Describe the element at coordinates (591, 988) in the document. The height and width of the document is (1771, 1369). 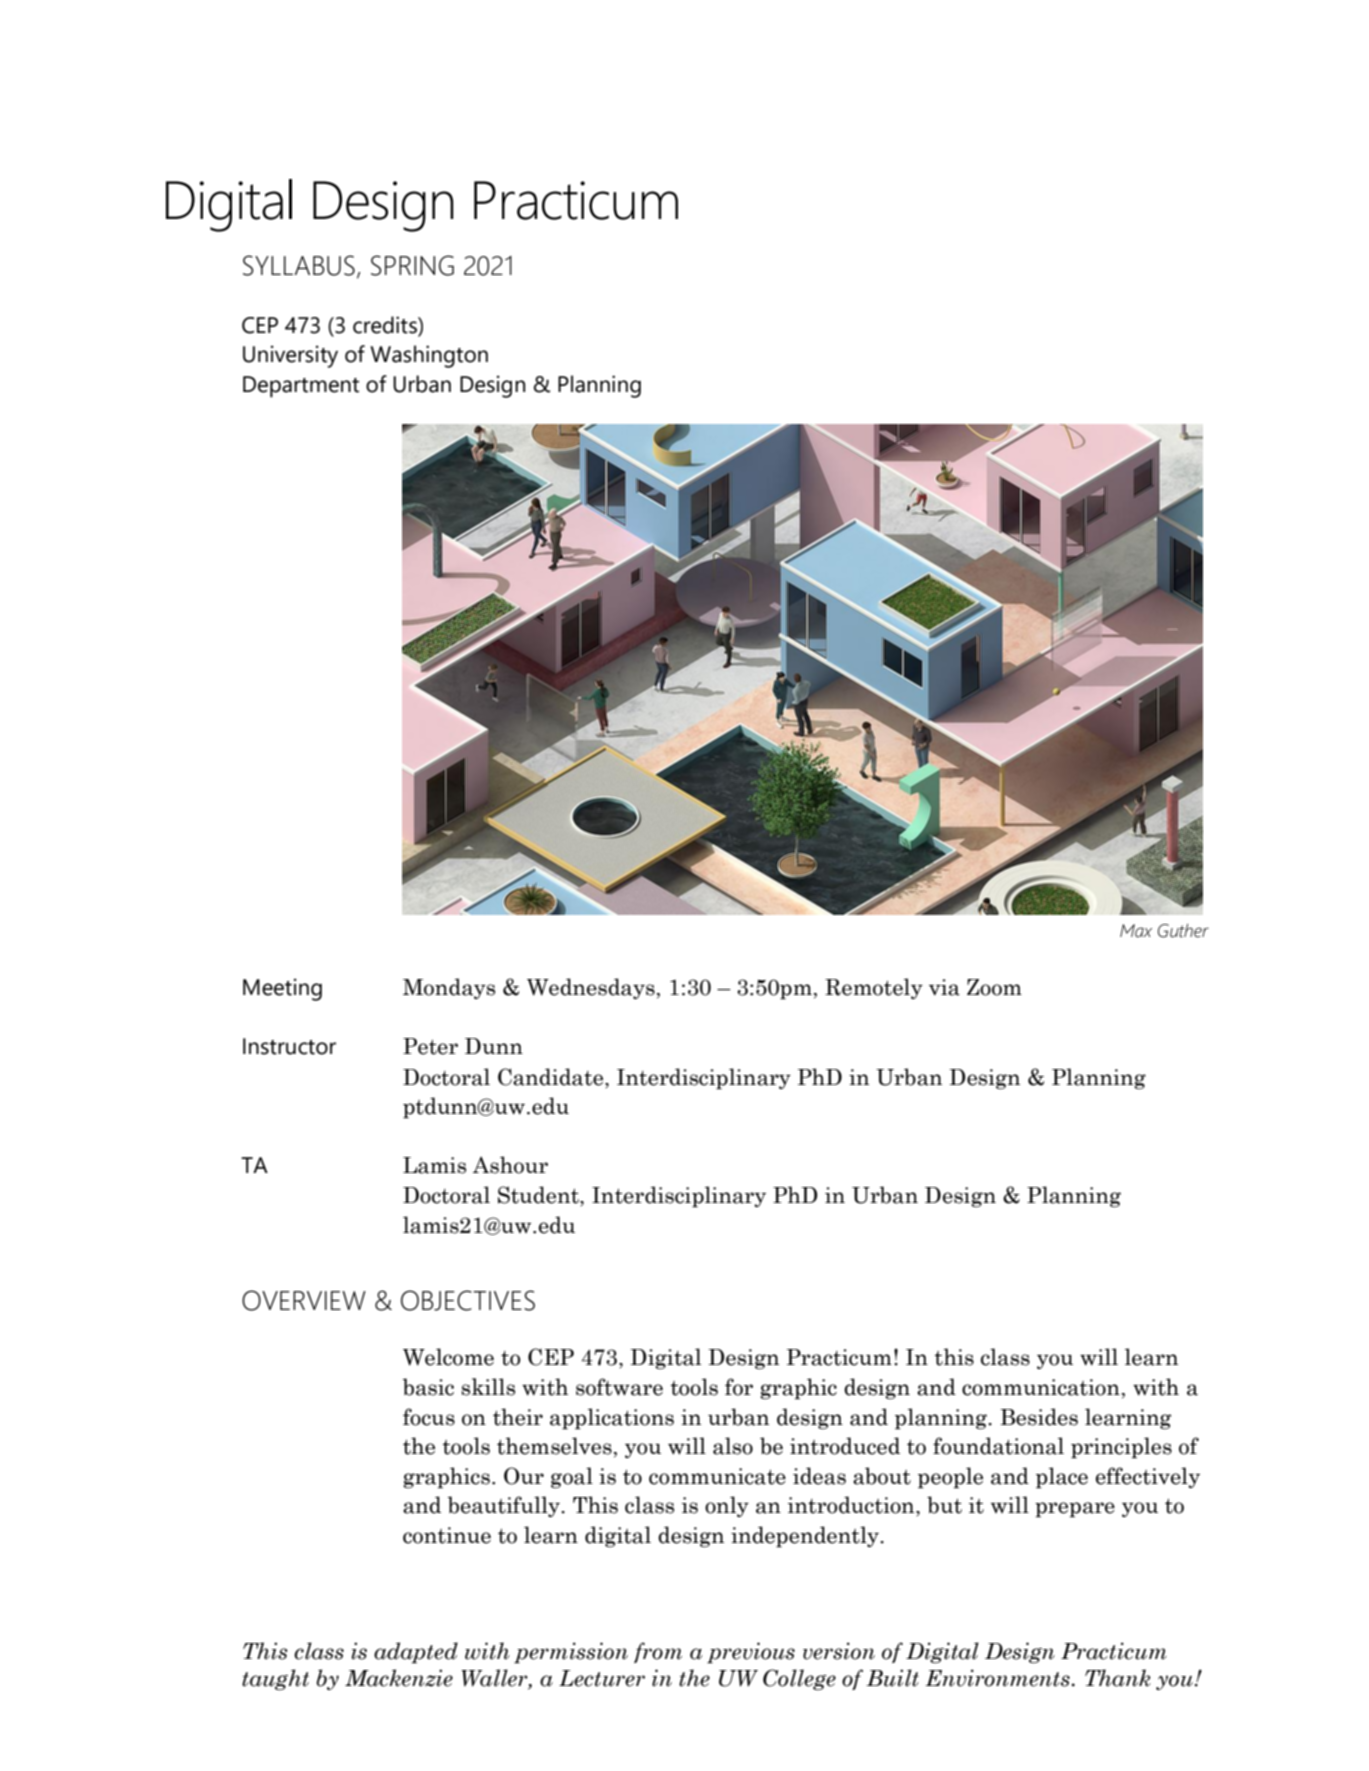
I see `Wednesdays` at that location.
